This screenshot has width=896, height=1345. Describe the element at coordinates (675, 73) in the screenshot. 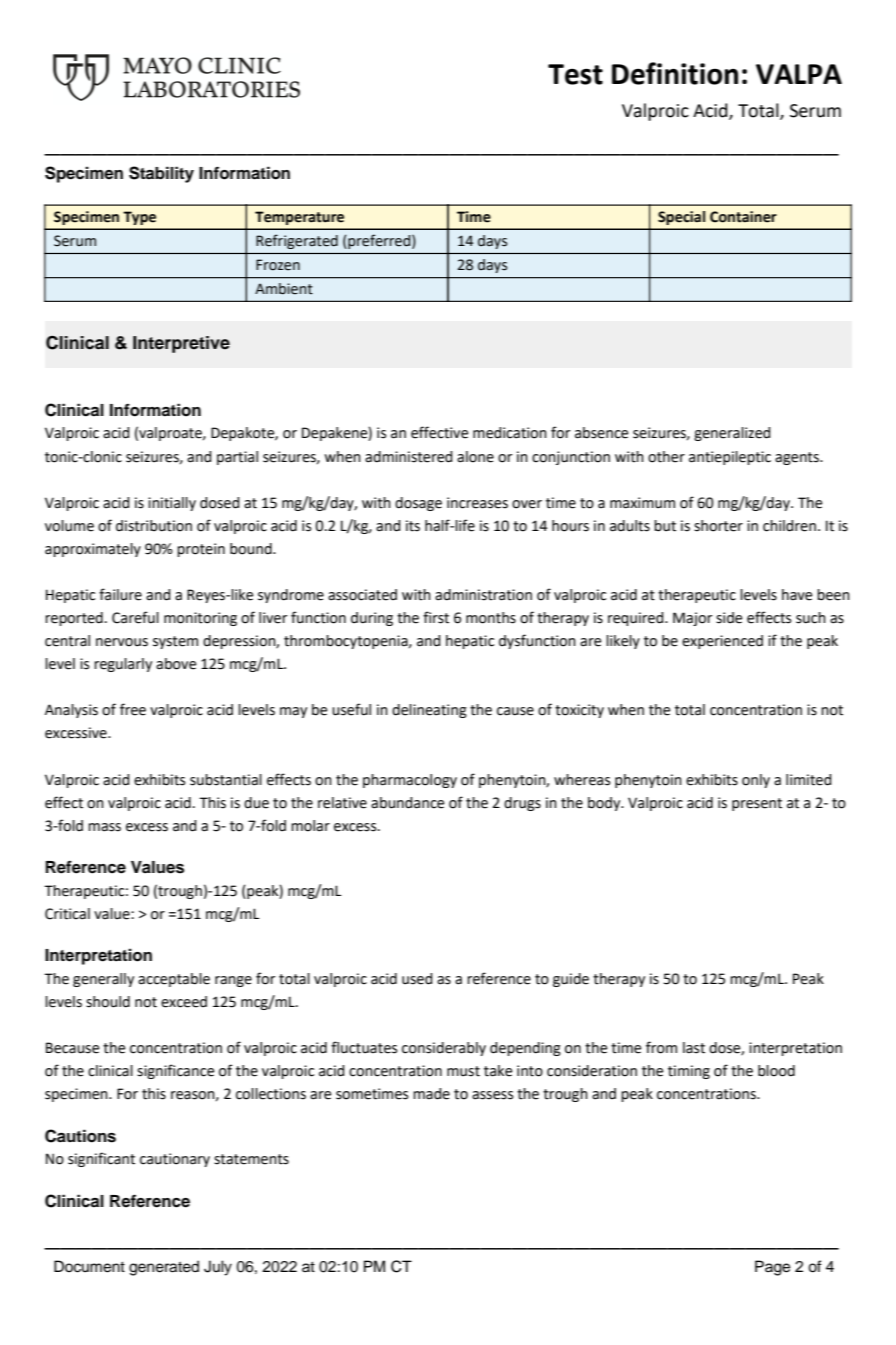

I see `Definition` at that location.
